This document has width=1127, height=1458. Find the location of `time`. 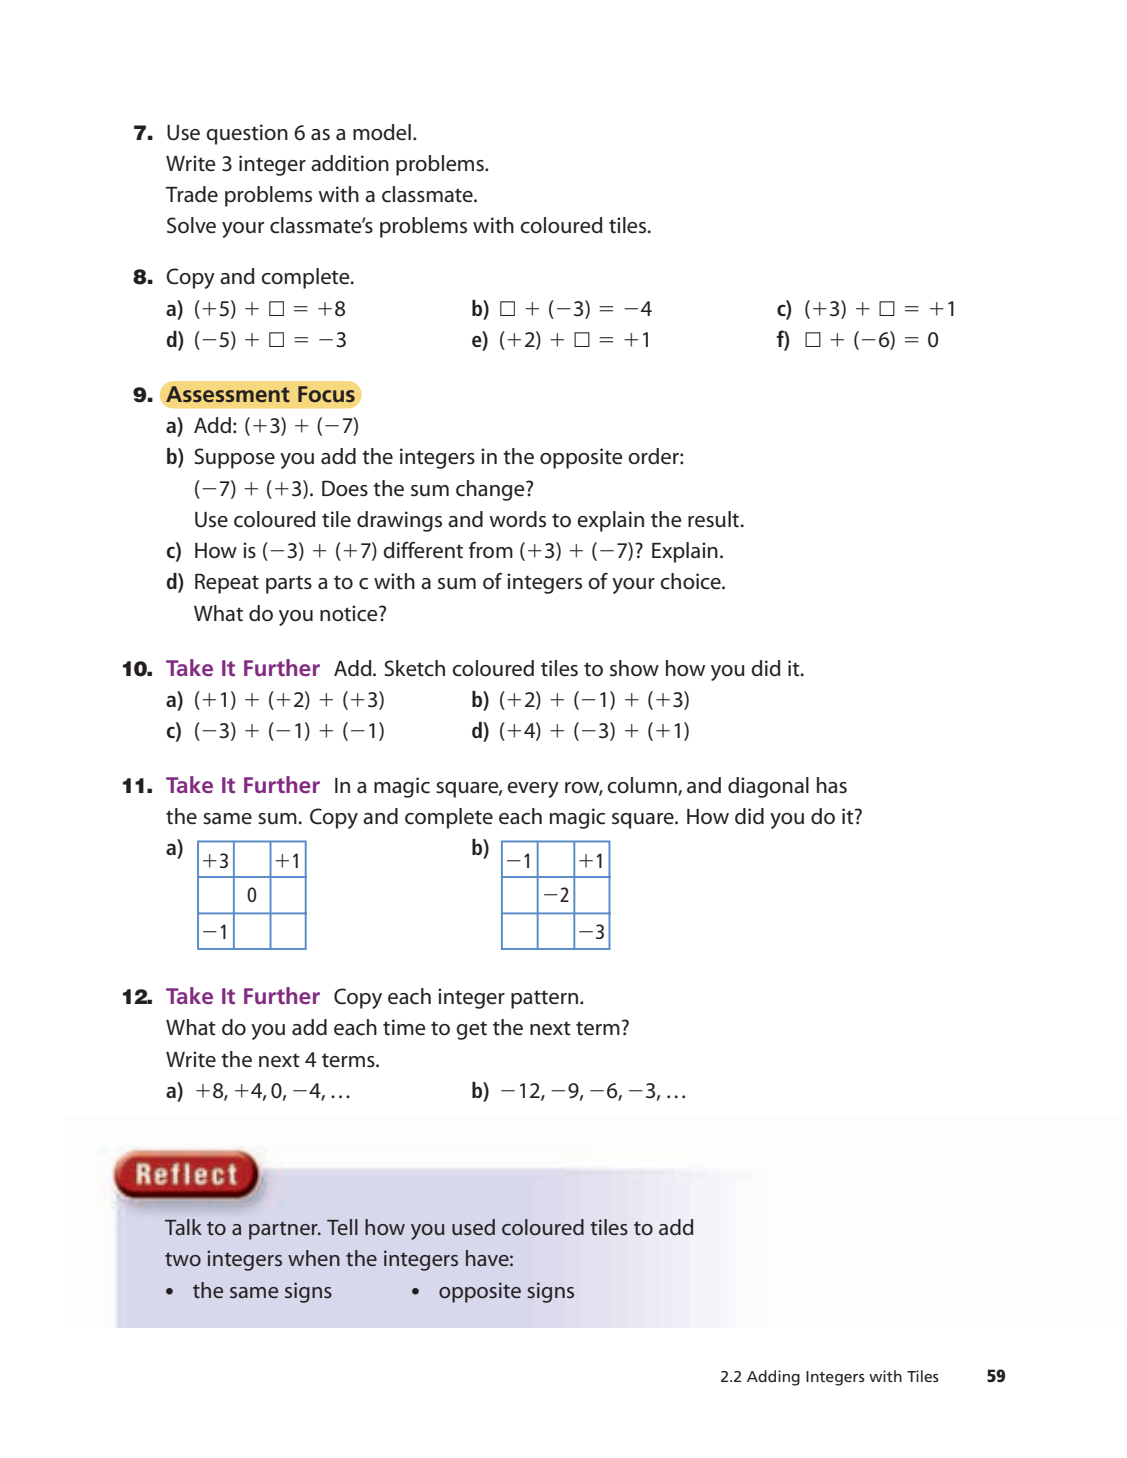

time is located at coordinates (404, 1027).
